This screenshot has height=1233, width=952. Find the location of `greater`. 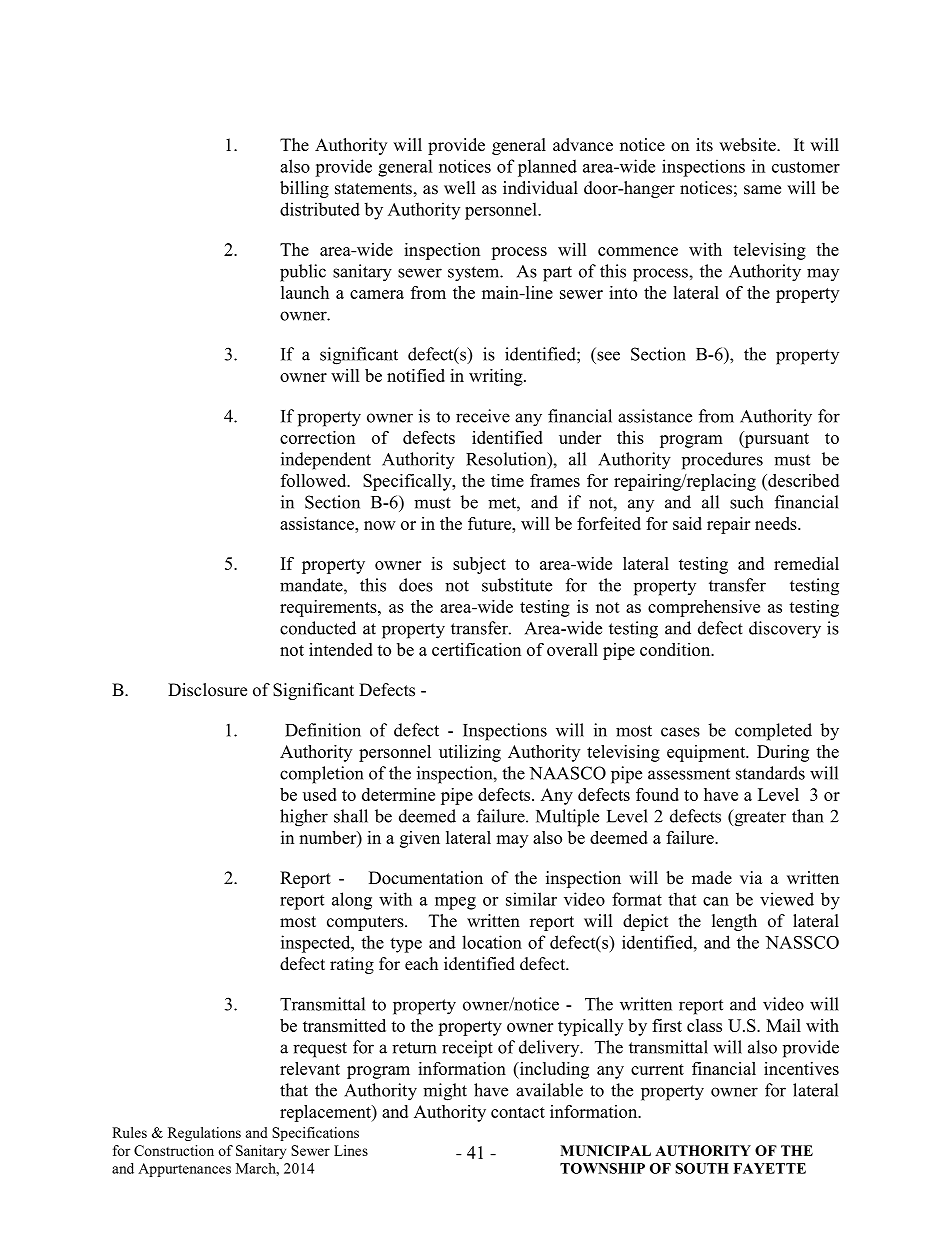

greater is located at coordinates (759, 818).
